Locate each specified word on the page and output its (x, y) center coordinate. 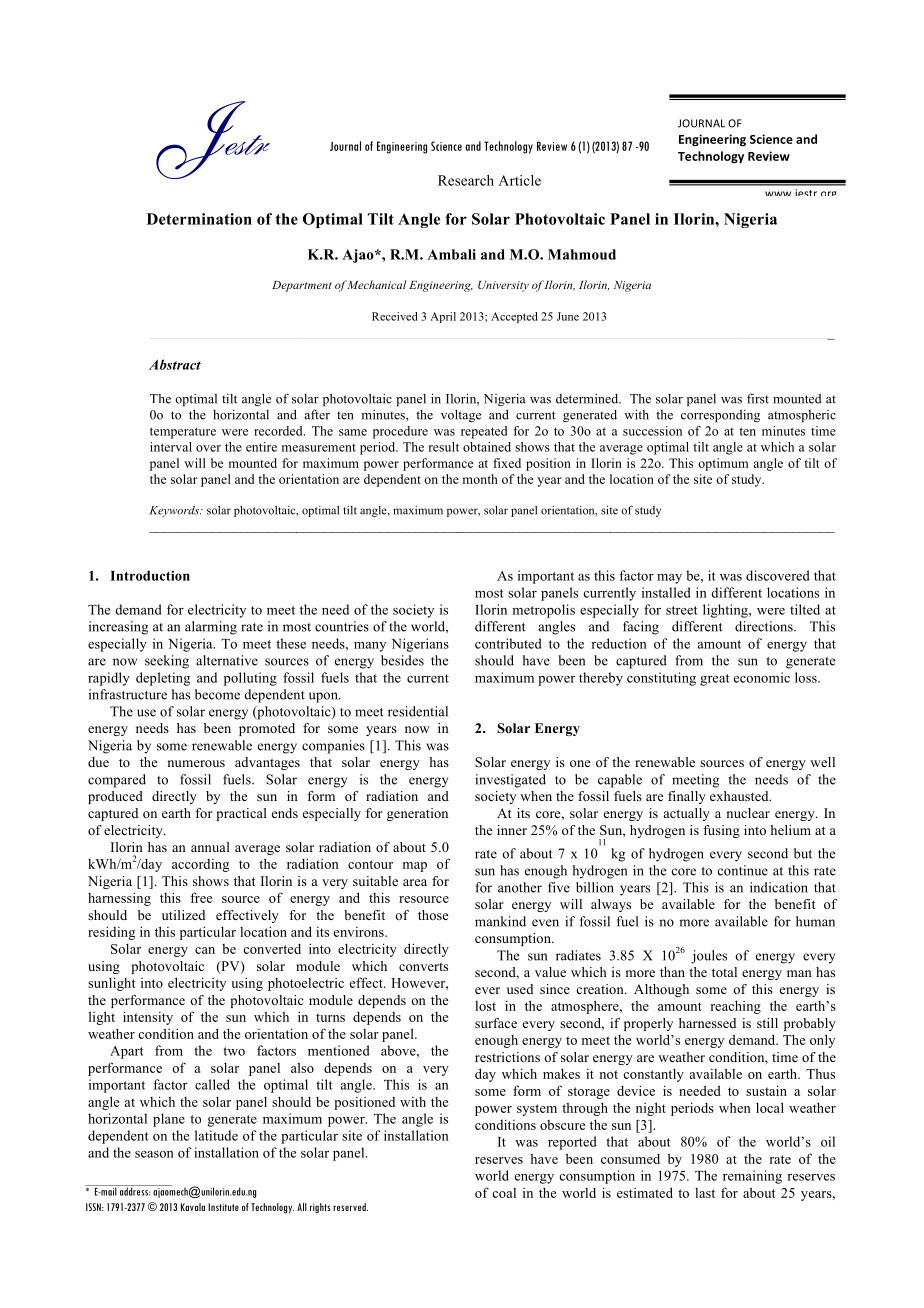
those (433, 915)
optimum (723, 464)
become (217, 694)
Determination (199, 219)
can (205, 950)
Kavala (193, 1207)
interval (171, 447)
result (444, 447)
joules (709, 957)
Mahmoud (582, 254)
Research (466, 180)
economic (762, 677)
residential (418, 711)
